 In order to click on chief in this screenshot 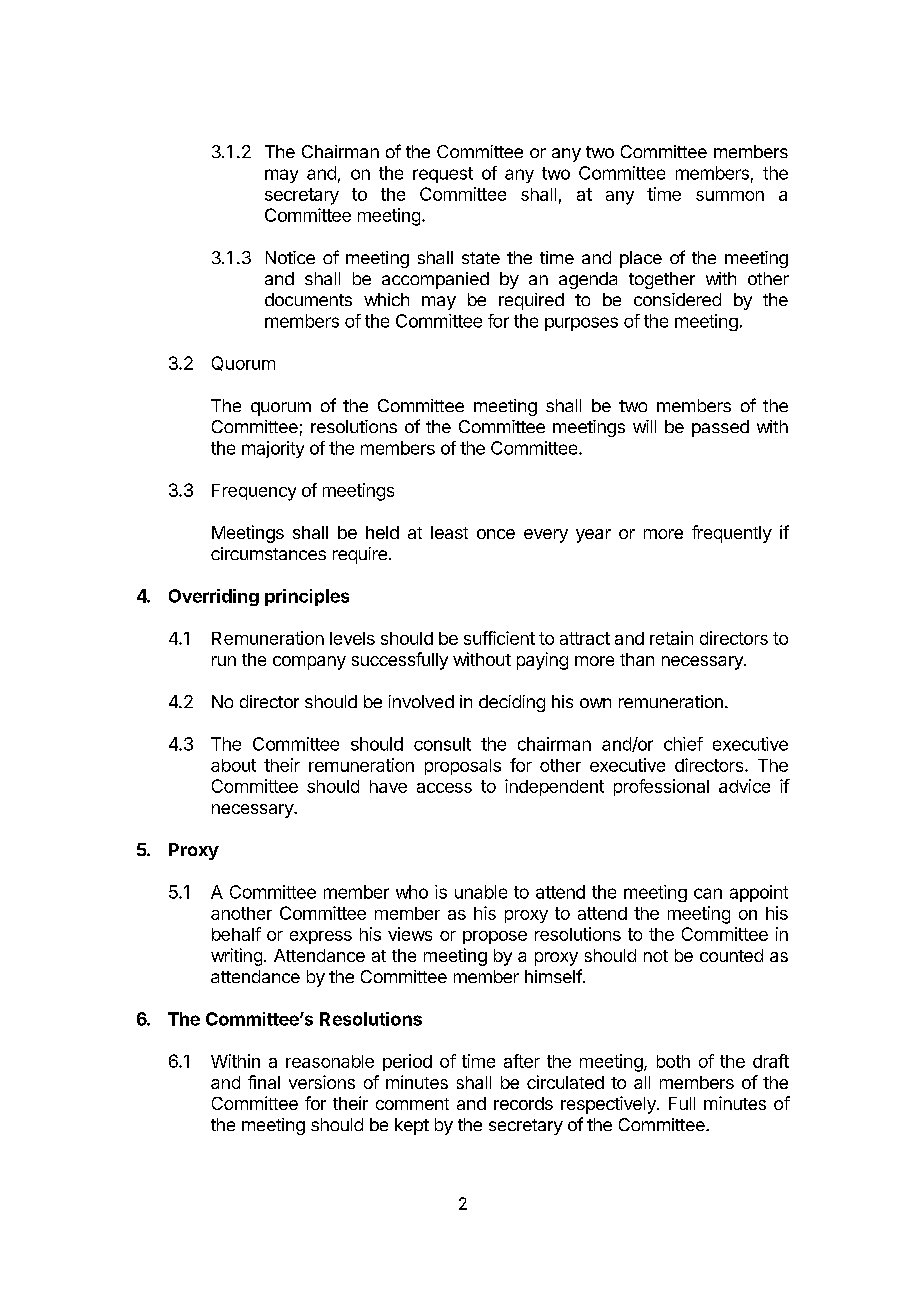, I will do `click(683, 744)`.
